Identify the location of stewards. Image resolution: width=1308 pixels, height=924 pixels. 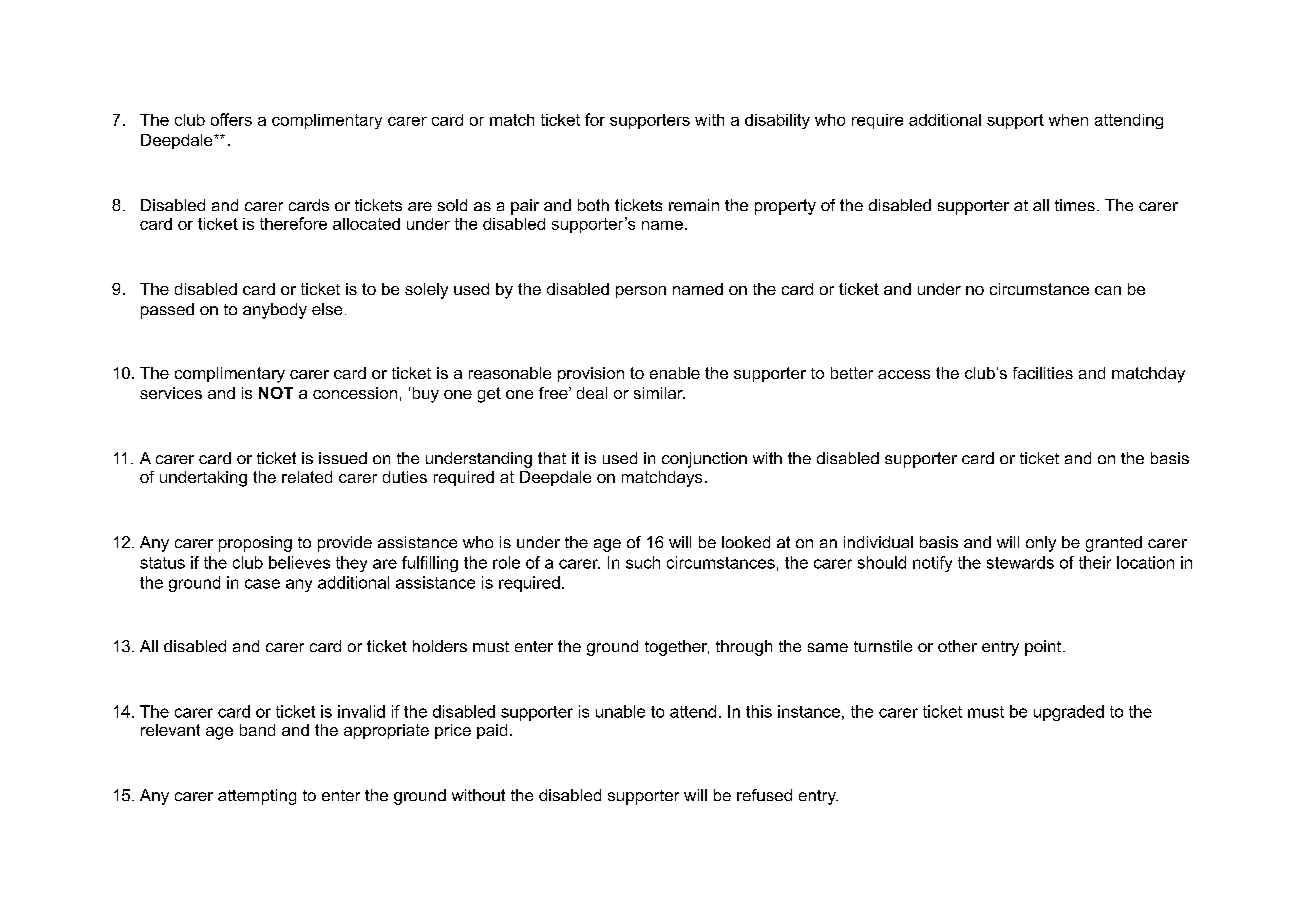
(1020, 562).
